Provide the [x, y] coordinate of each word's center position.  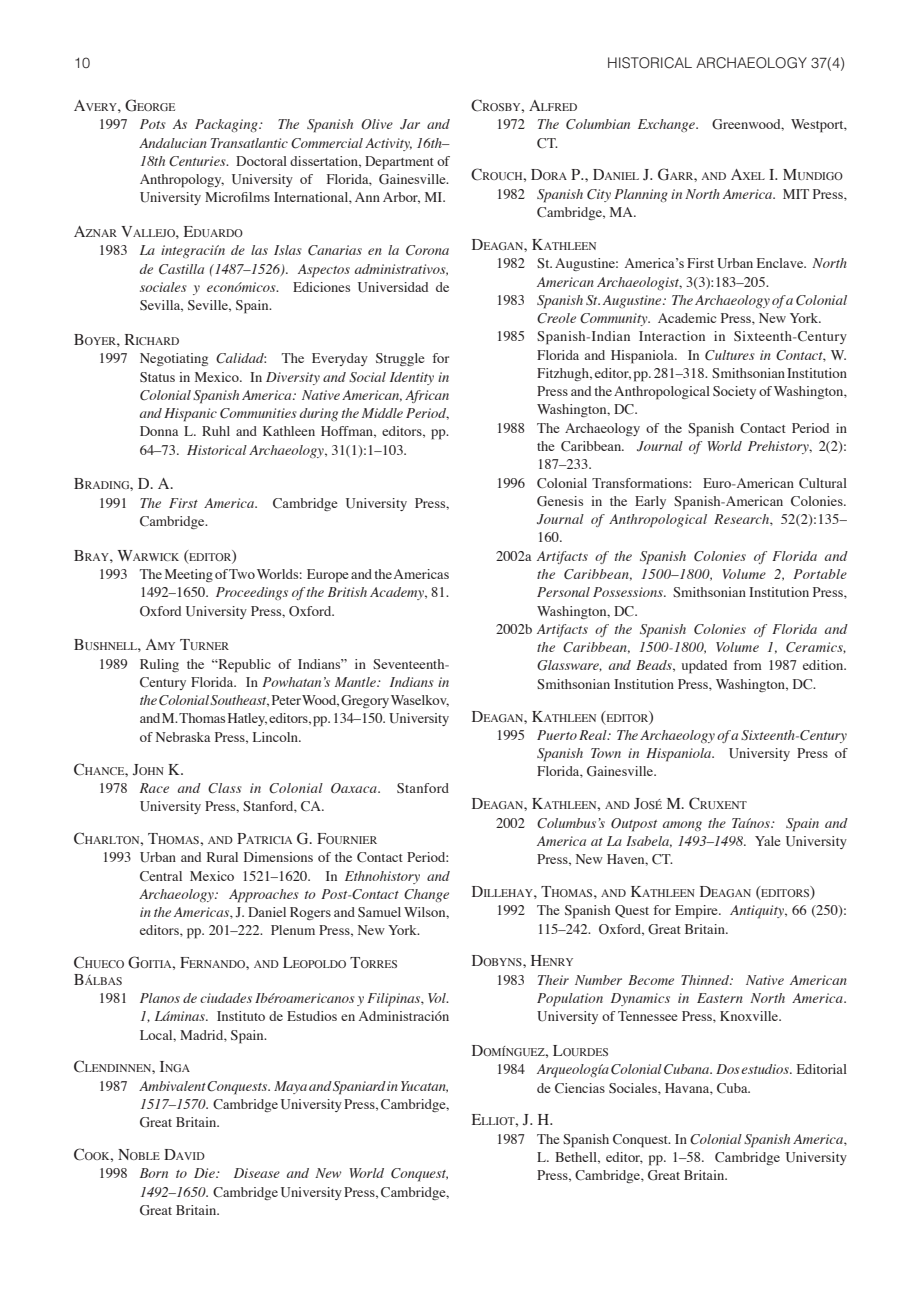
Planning [641, 195]
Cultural [823, 483]
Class [225, 788]
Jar [410, 124]
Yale [768, 841]
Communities [258, 413]
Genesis [560, 501]
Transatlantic [249, 143]
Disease [257, 1173]
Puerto [557, 735]
